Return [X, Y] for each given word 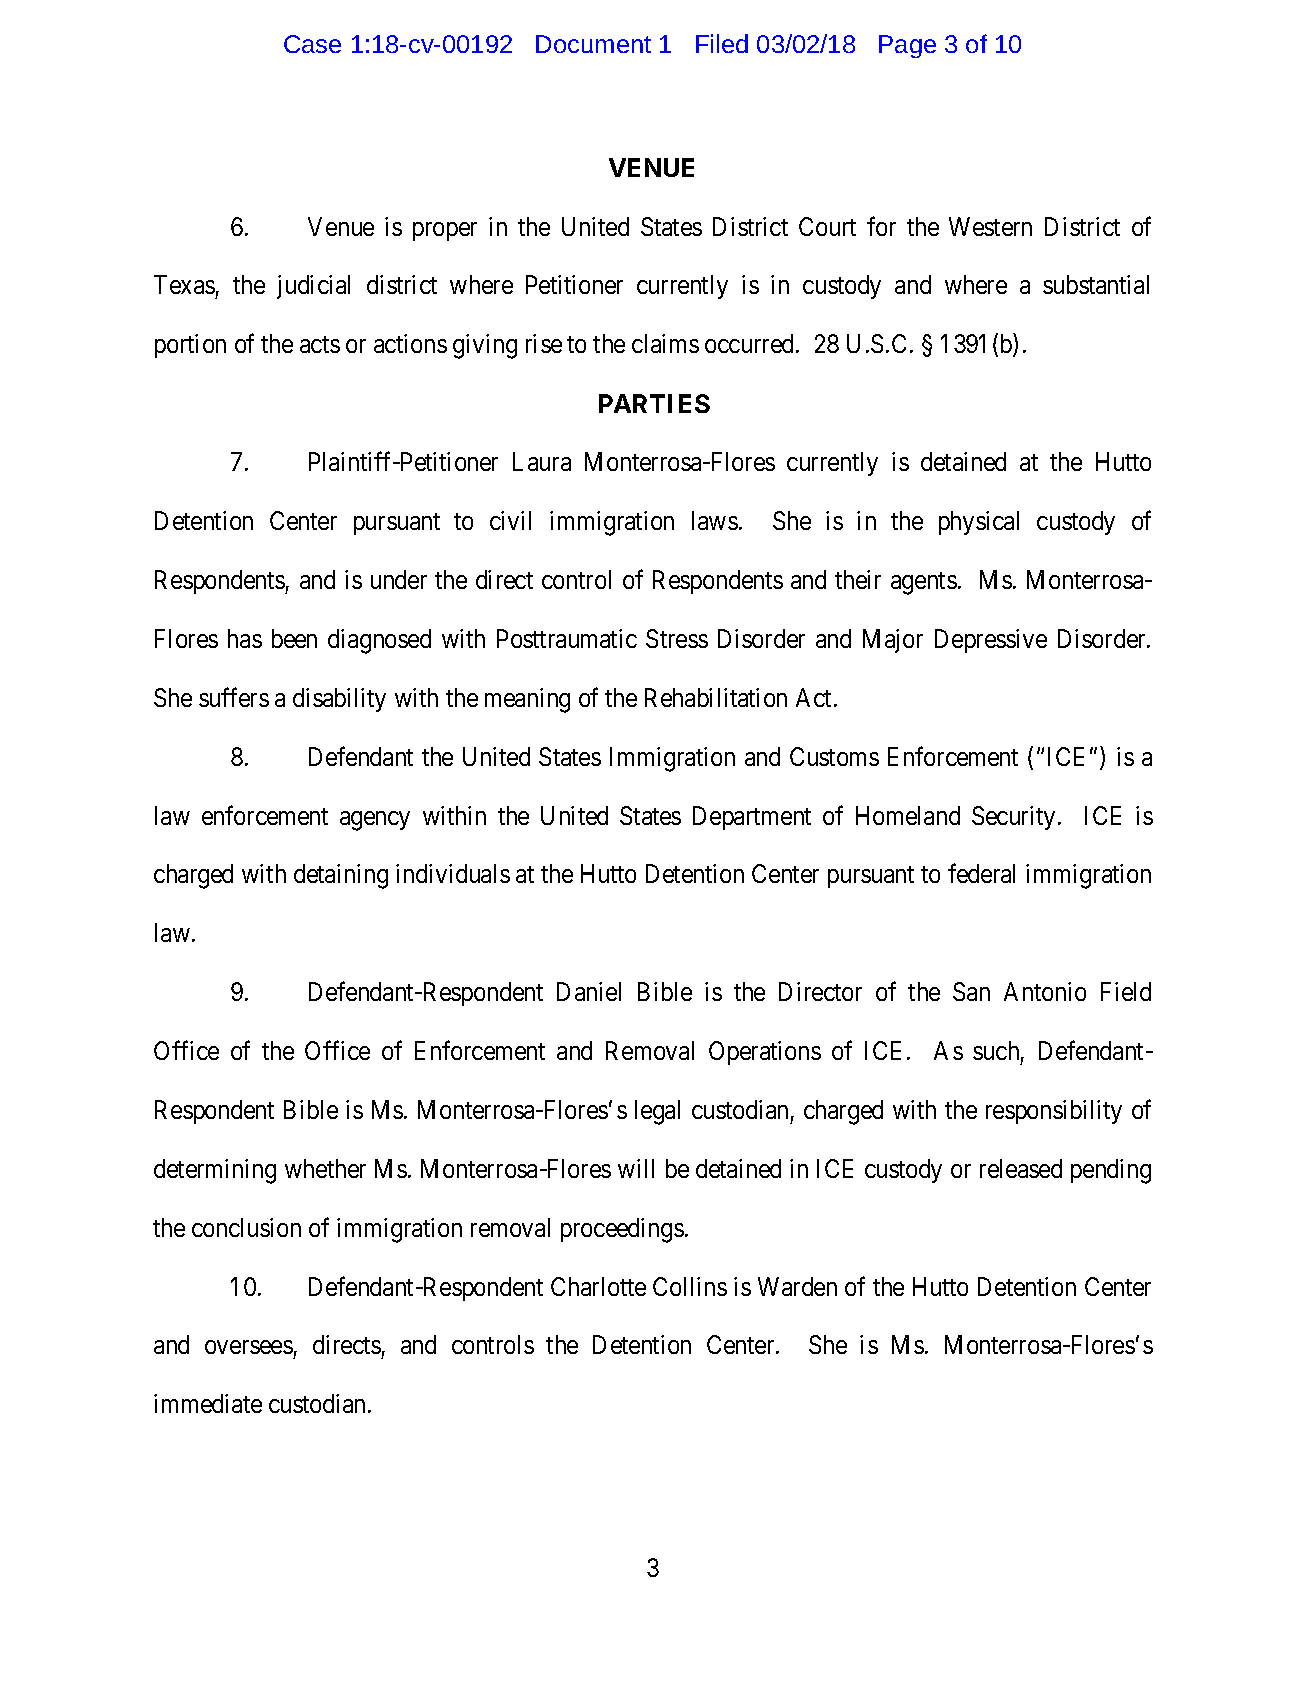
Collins [690, 1286]
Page [907, 46]
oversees [249, 1347]
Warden [797, 1286]
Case [312, 44]
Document [593, 44]
